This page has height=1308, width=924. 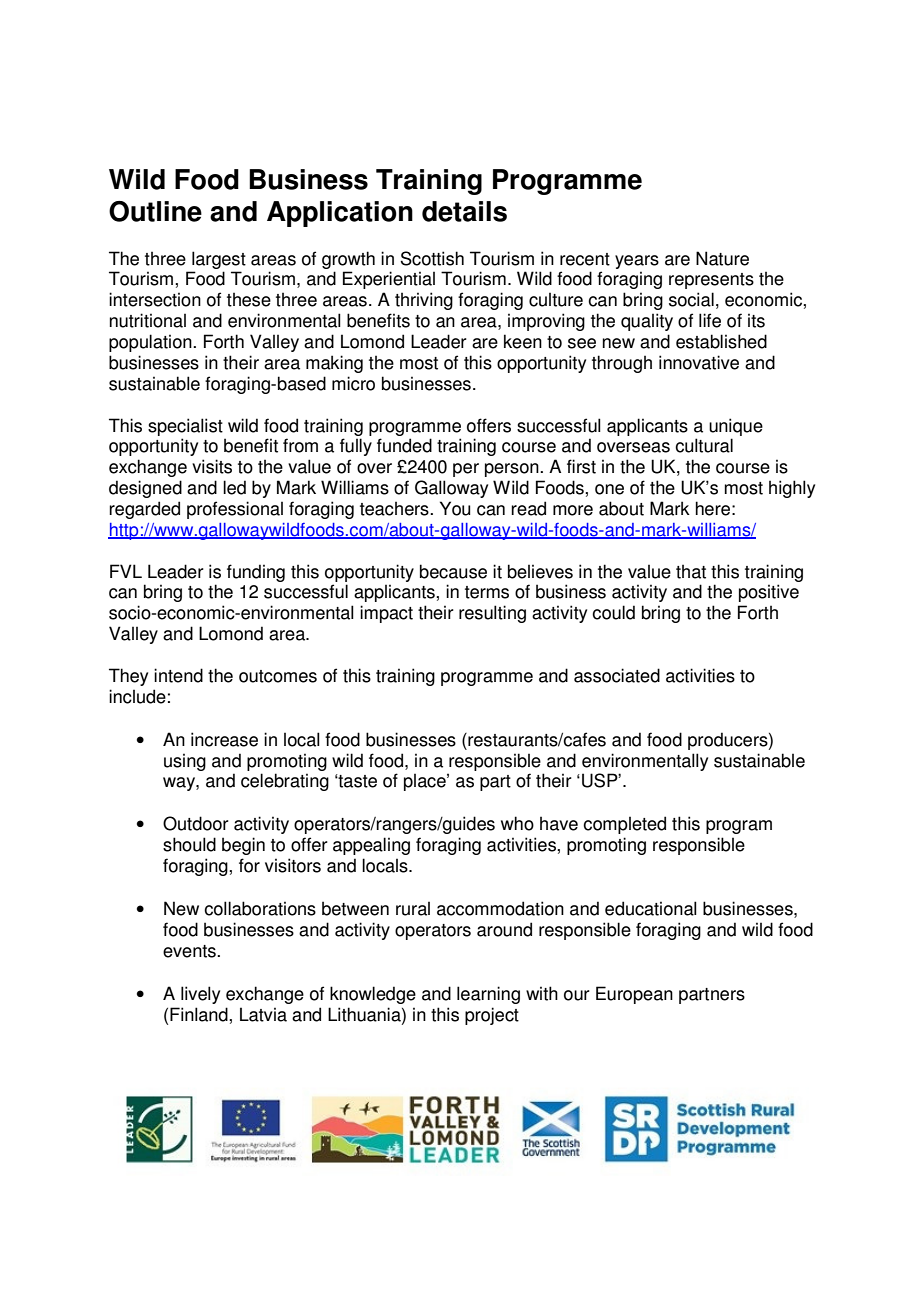 What do you see at coordinates (455, 508) in the page?
I see `You` at bounding box center [455, 508].
